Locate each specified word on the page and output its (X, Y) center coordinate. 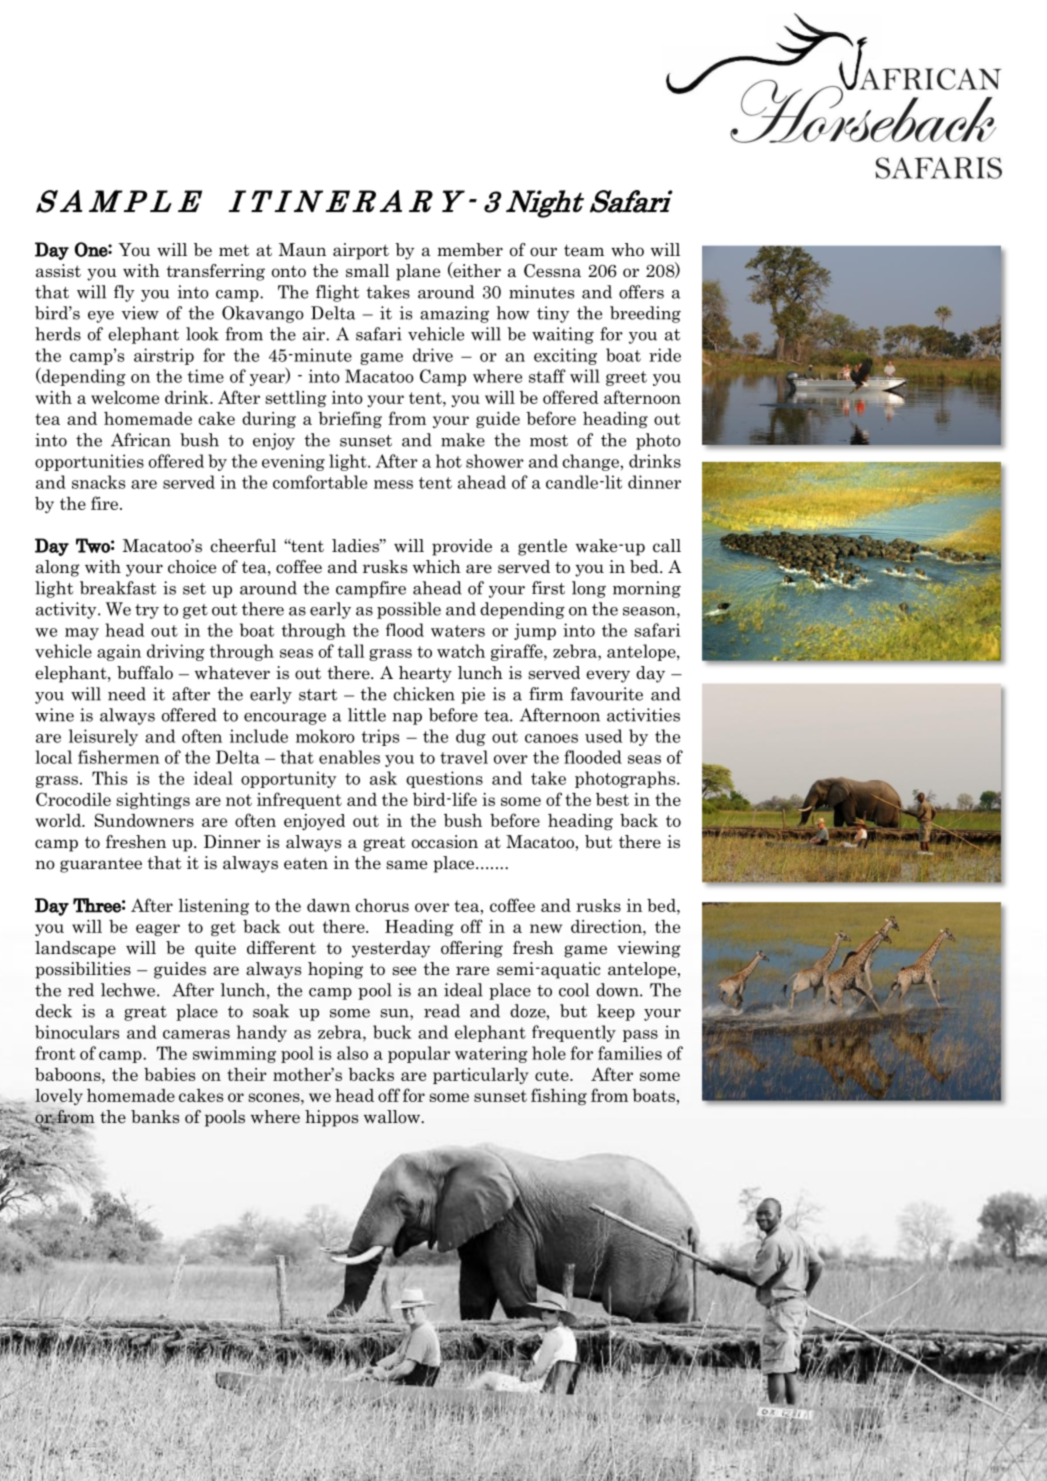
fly (124, 293)
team (584, 250)
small (367, 271)
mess (393, 484)
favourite (607, 694)
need (127, 694)
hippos (331, 1118)
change (591, 462)
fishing (559, 1096)
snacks (98, 482)
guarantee (101, 865)
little (367, 715)
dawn (328, 905)
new (546, 928)
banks (155, 1117)
